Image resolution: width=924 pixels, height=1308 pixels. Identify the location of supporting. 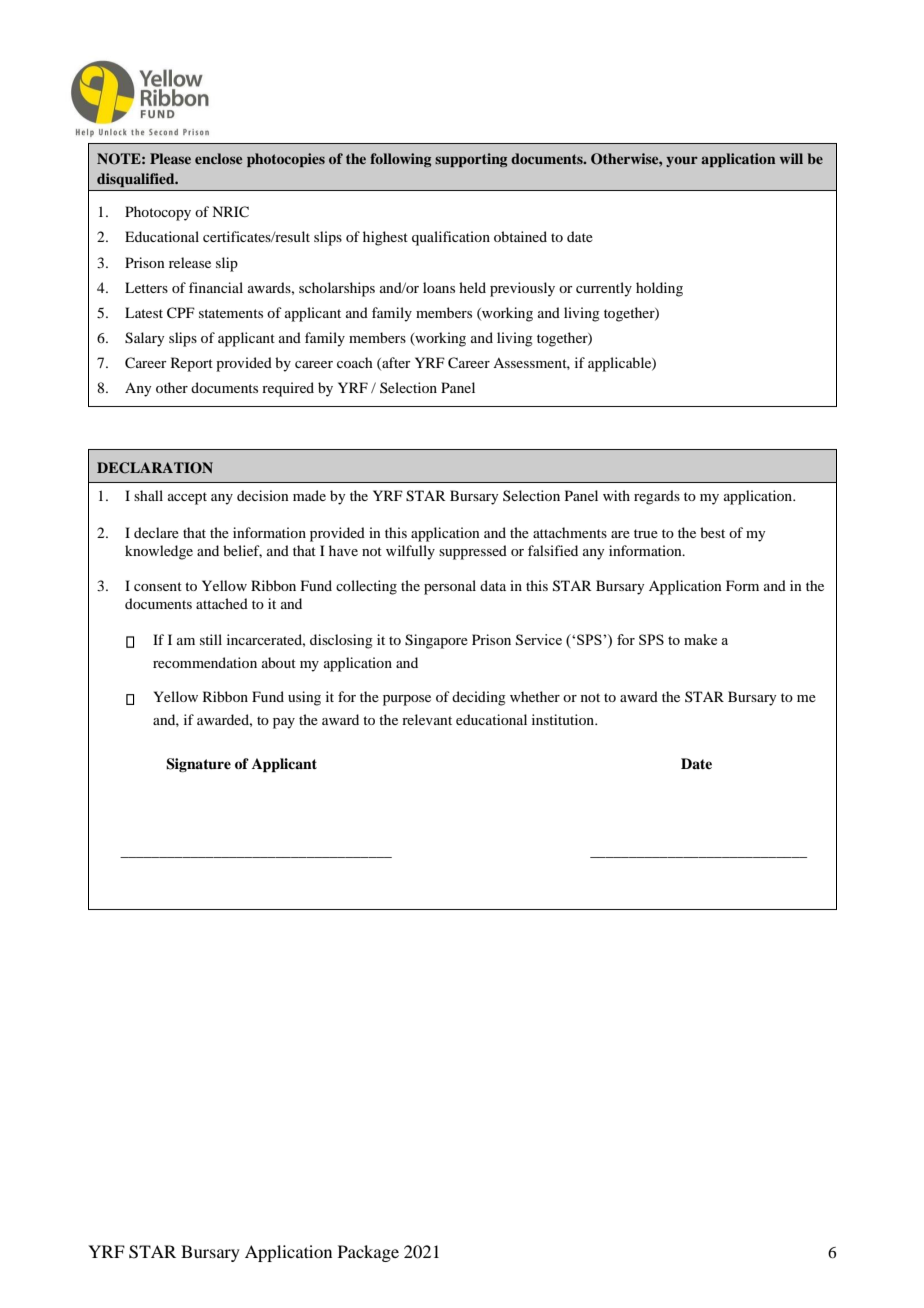
(471, 160).
